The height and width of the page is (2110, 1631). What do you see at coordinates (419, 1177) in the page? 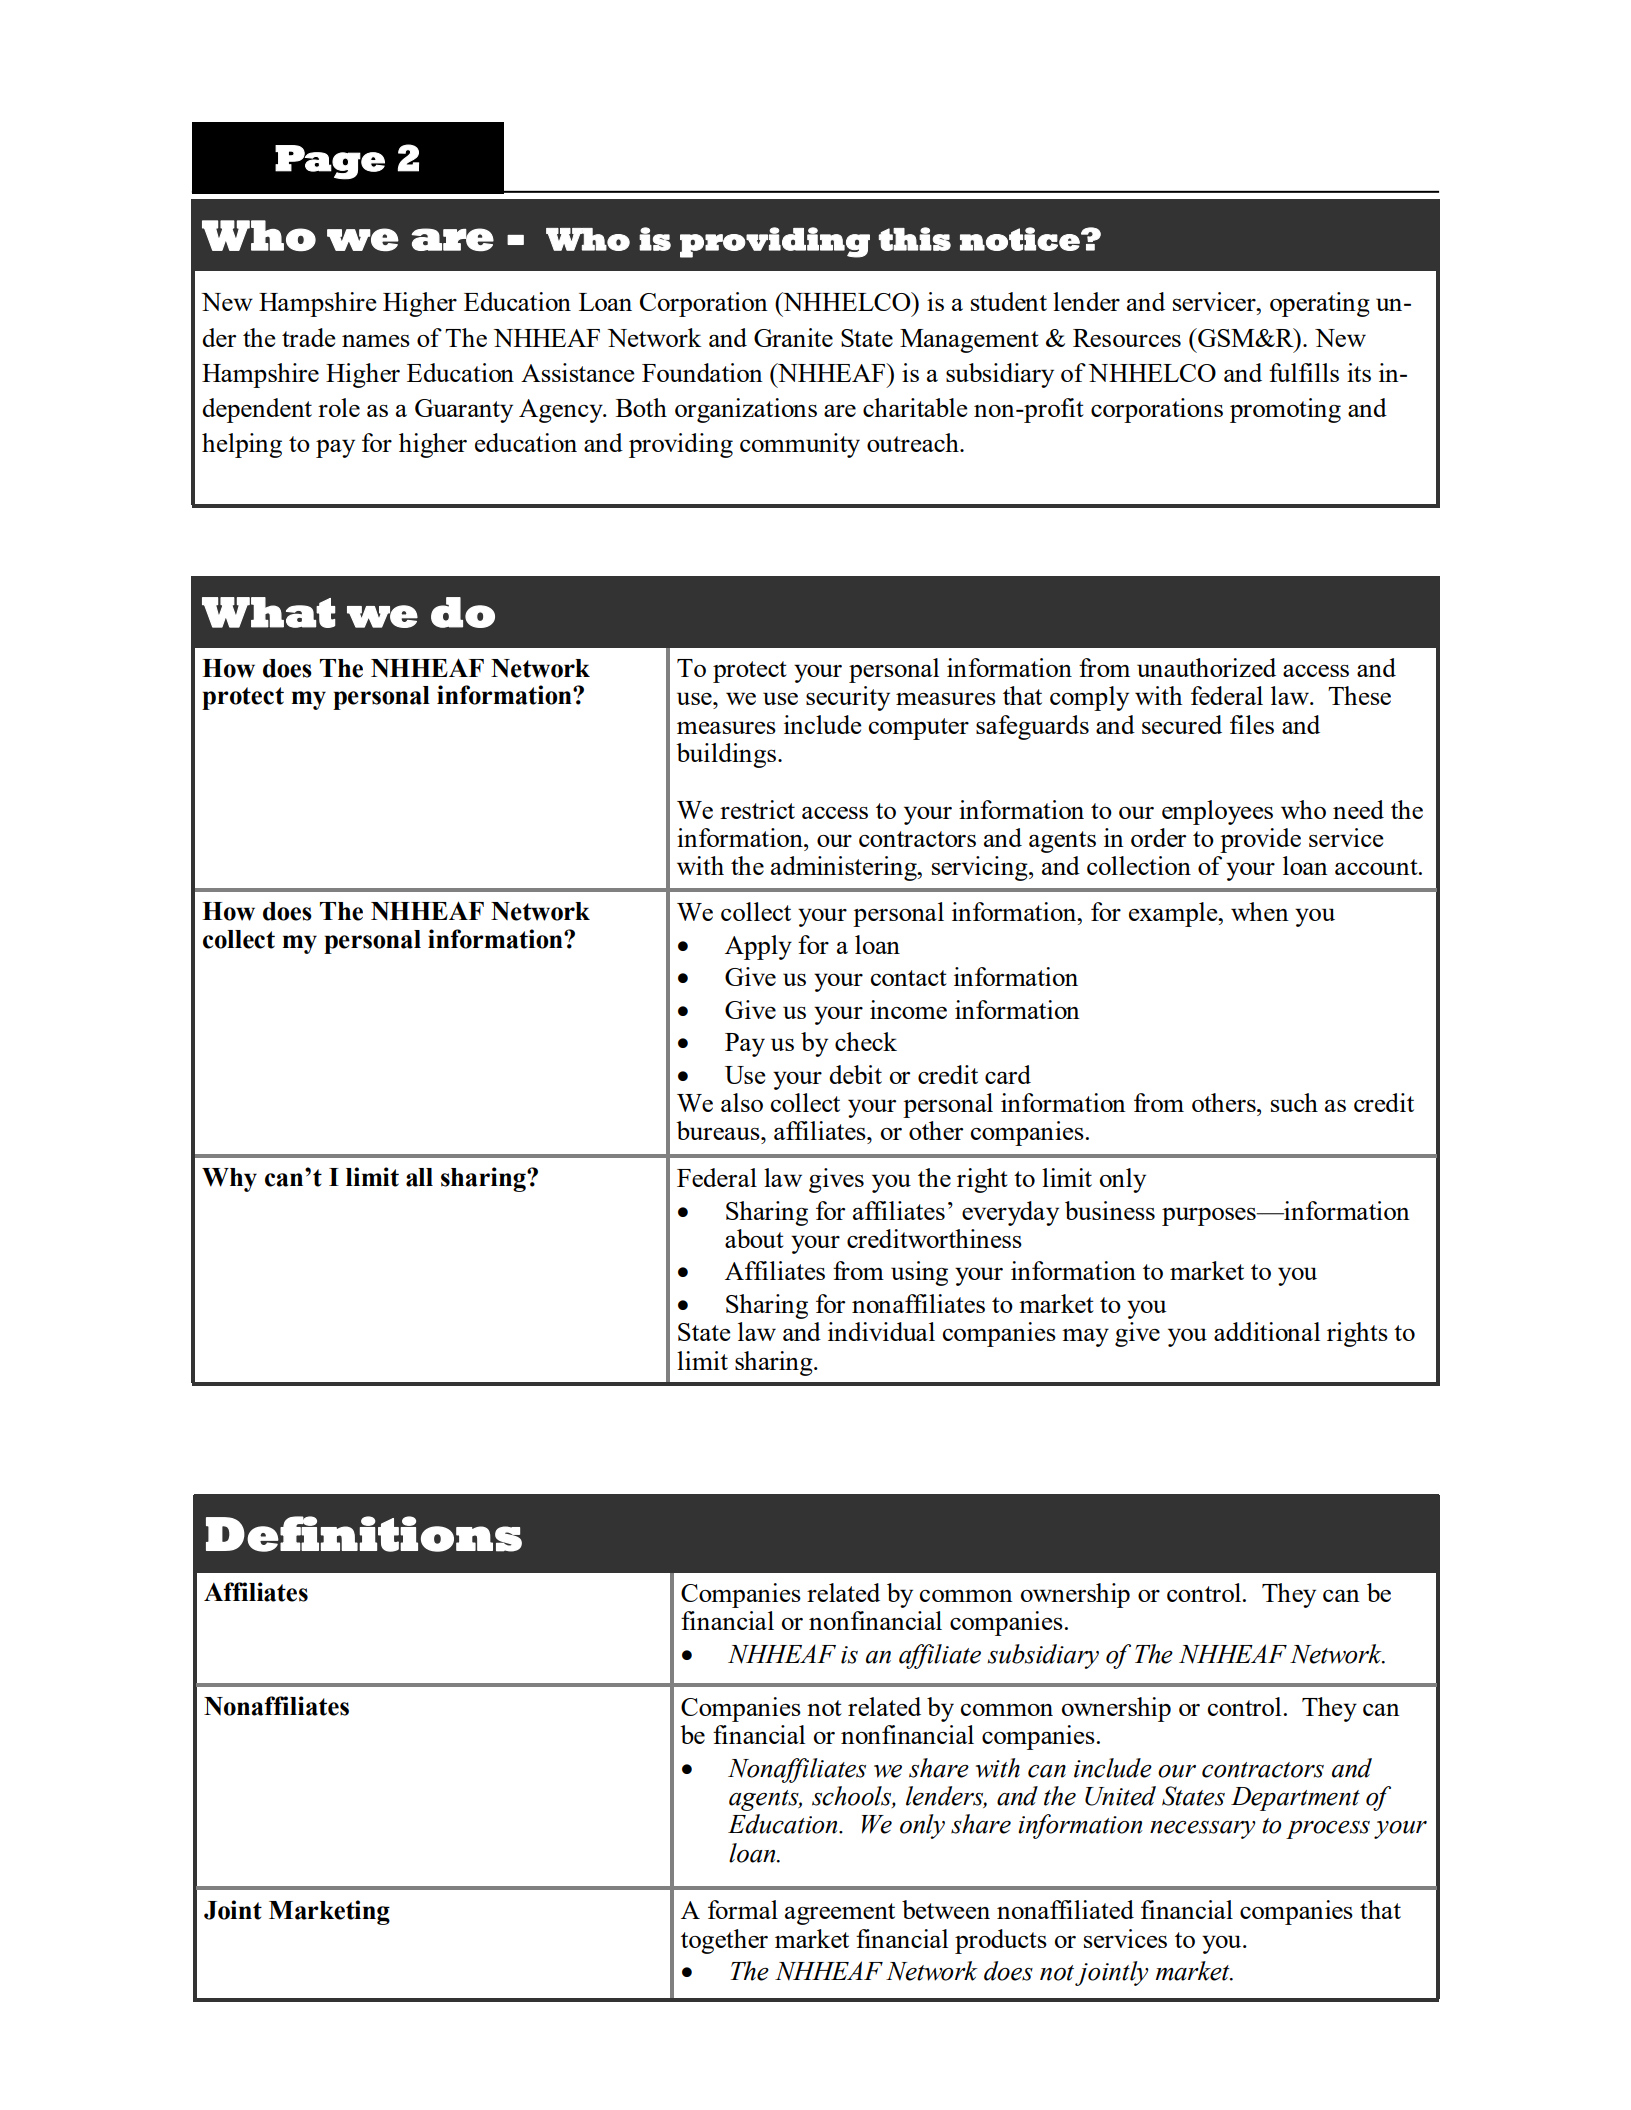
I see `all` at bounding box center [419, 1177].
